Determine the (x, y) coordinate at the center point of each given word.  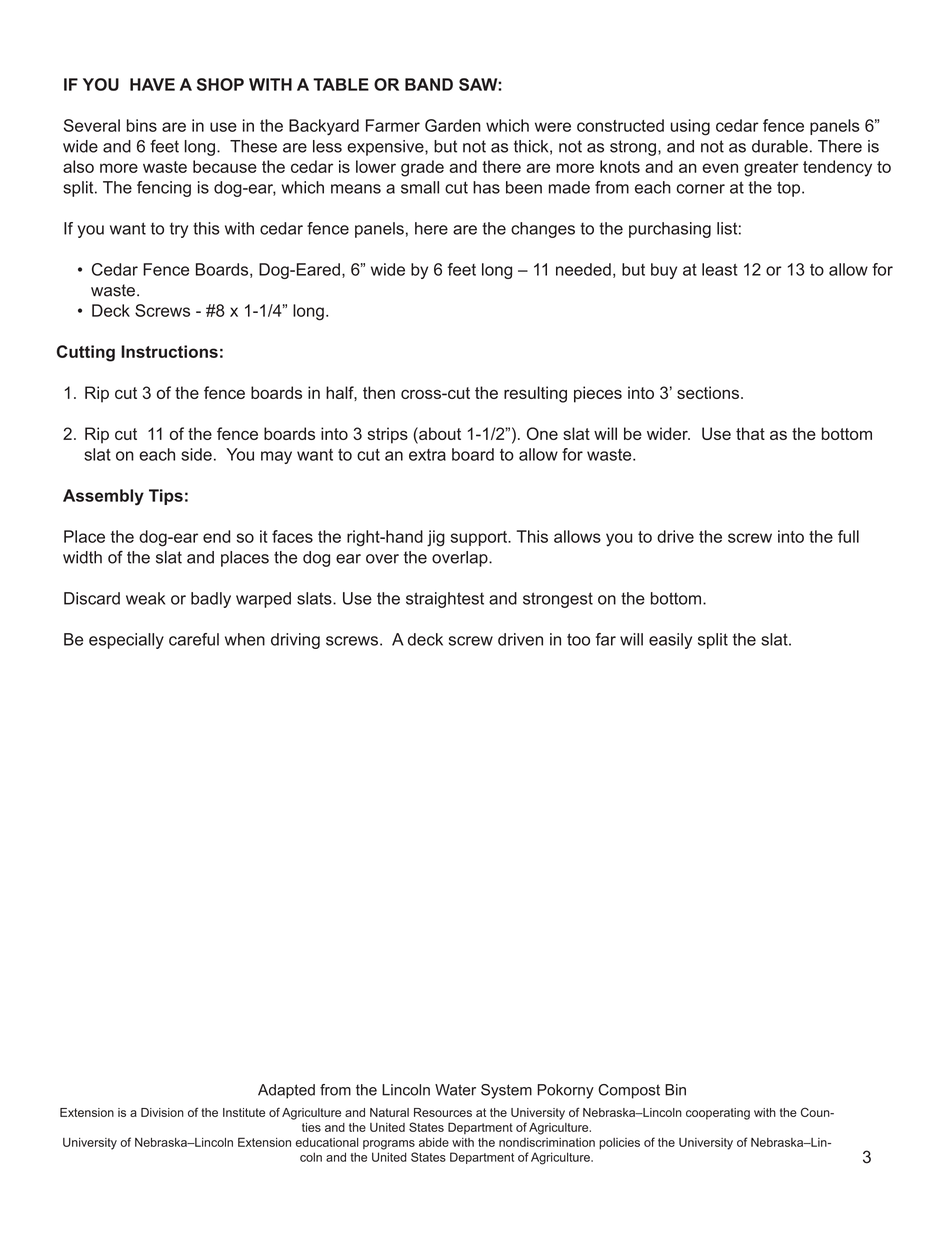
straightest (445, 600)
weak (145, 598)
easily (670, 641)
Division (162, 1112)
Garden (453, 125)
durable (780, 146)
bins (142, 125)
